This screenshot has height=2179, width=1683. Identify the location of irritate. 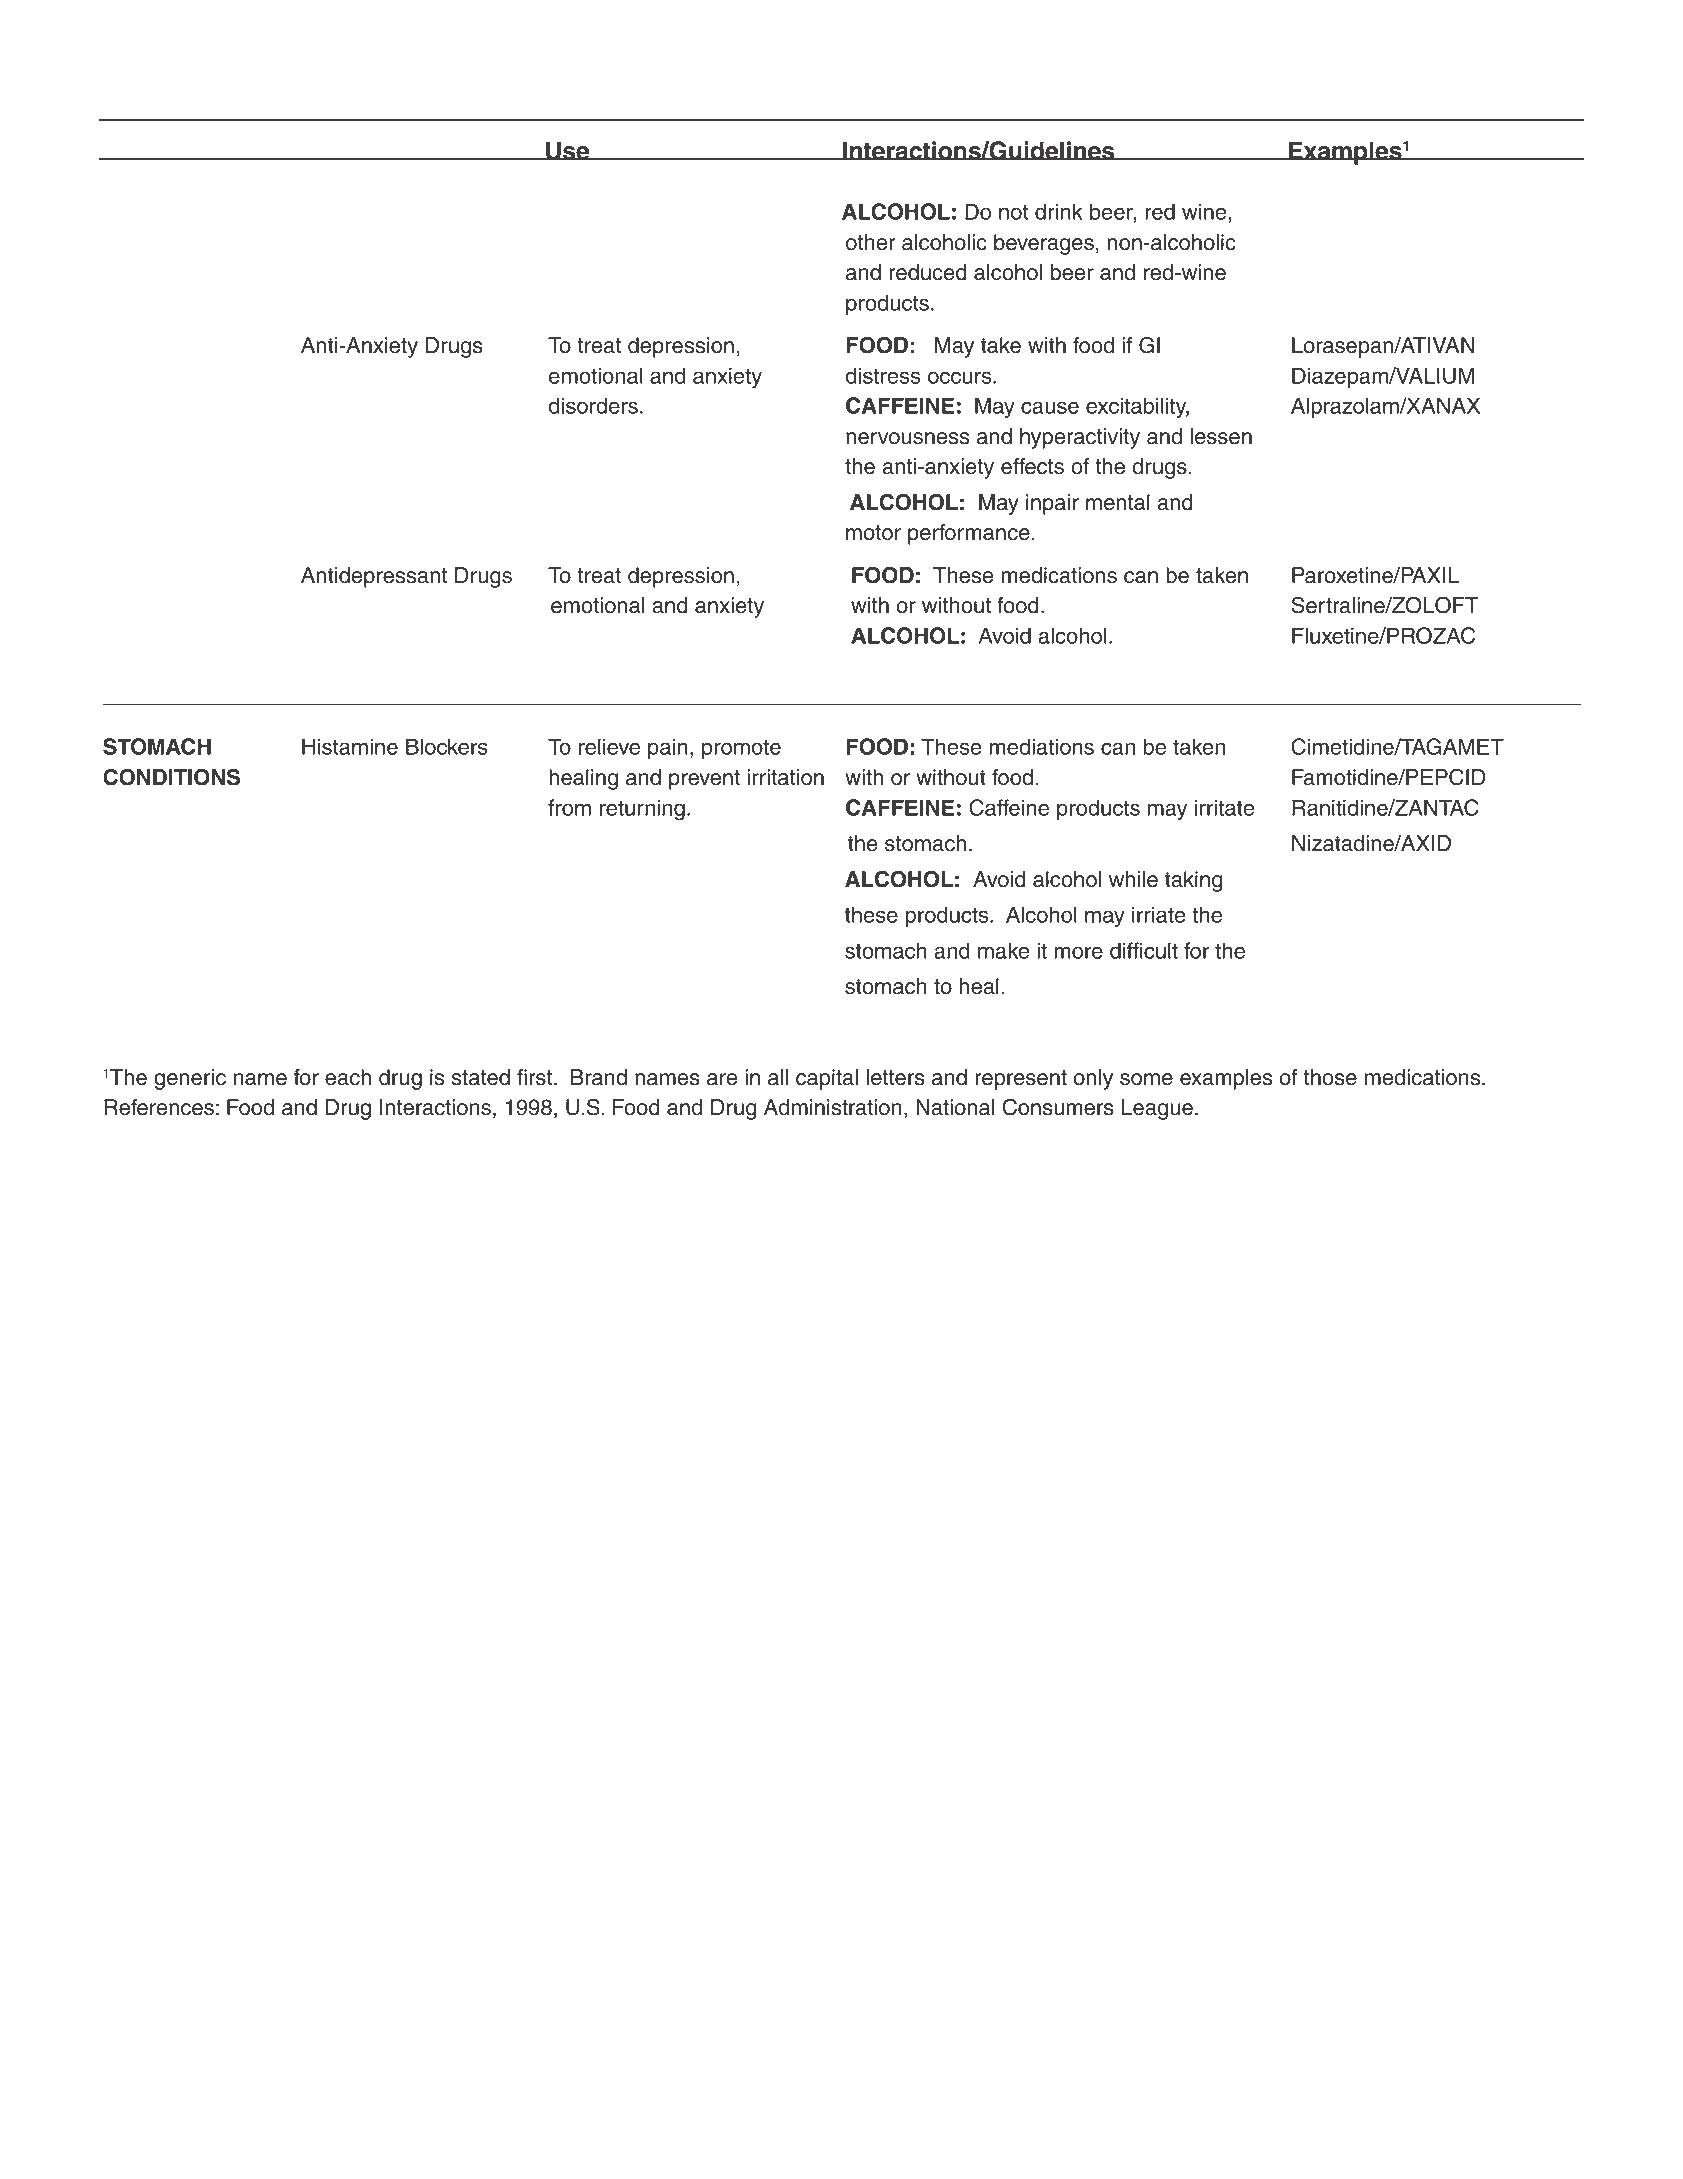
(1225, 807).
